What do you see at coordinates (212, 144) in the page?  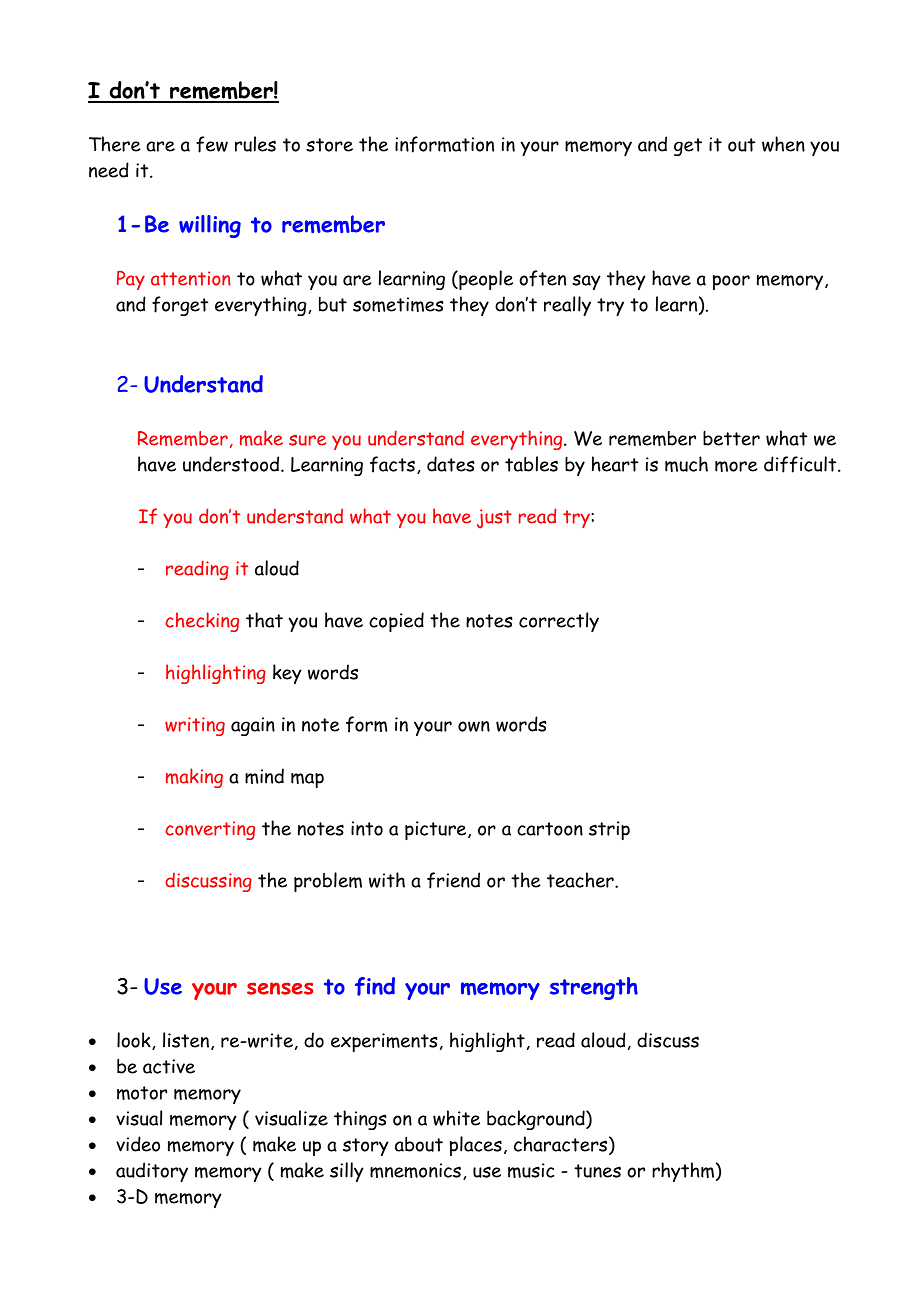 I see `few` at bounding box center [212, 144].
